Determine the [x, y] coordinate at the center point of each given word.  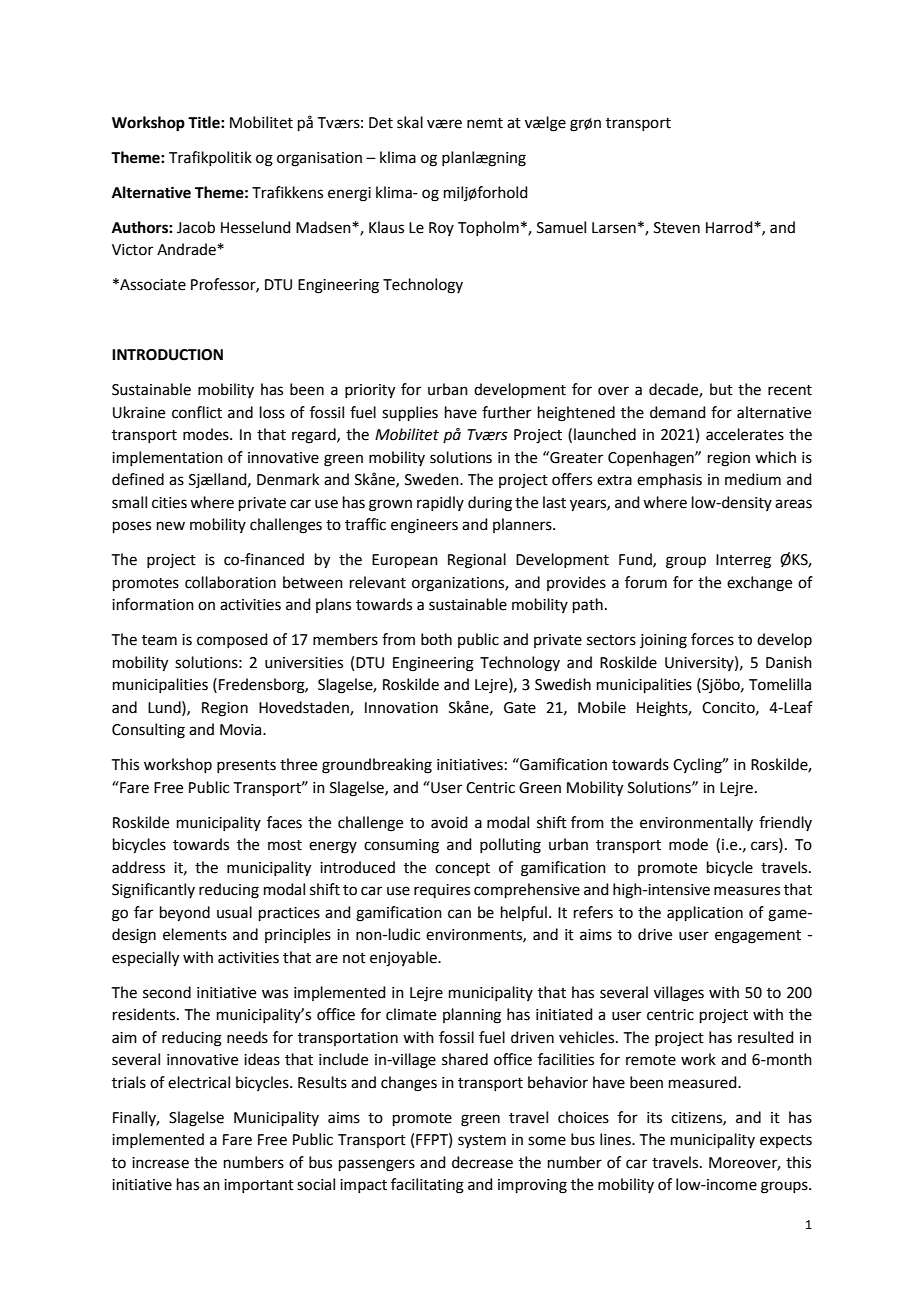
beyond [185, 914]
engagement [758, 937]
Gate [520, 708]
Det [381, 123]
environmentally [696, 823]
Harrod [730, 227]
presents [246, 766]
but [721, 389]
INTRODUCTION [167, 355]
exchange [759, 584]
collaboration [230, 582]
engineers [424, 526]
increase [160, 1163]
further [506, 412]
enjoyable [404, 959]
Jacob [196, 227]
